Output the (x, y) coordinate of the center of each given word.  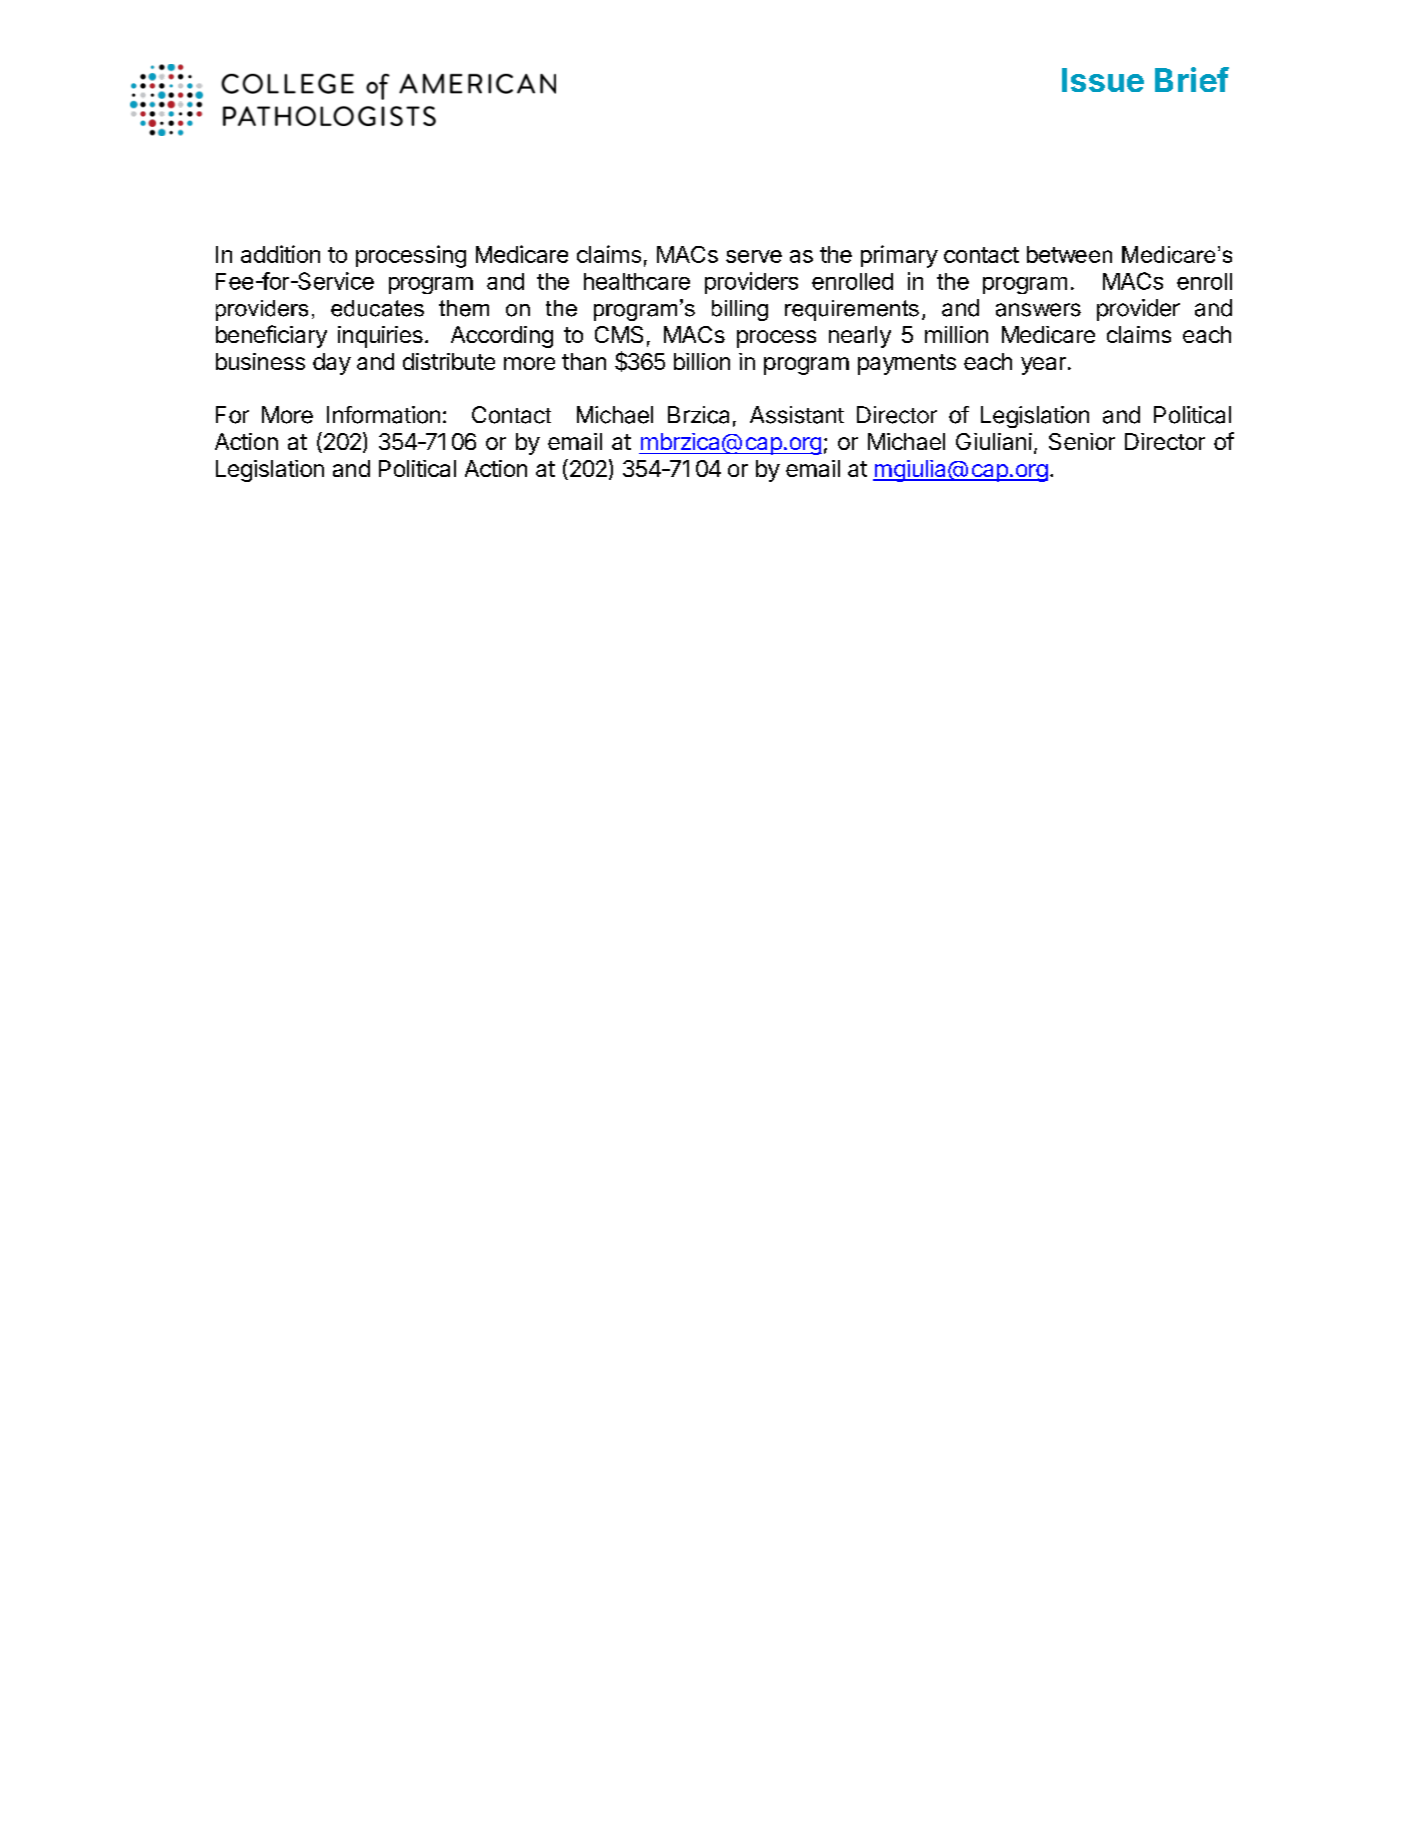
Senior (1082, 441)
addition (280, 254)
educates (377, 308)
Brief (1192, 79)
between (1069, 254)
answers (1038, 310)
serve (754, 256)
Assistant (797, 415)
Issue (1103, 80)
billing (740, 310)
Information (383, 415)
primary (899, 256)
